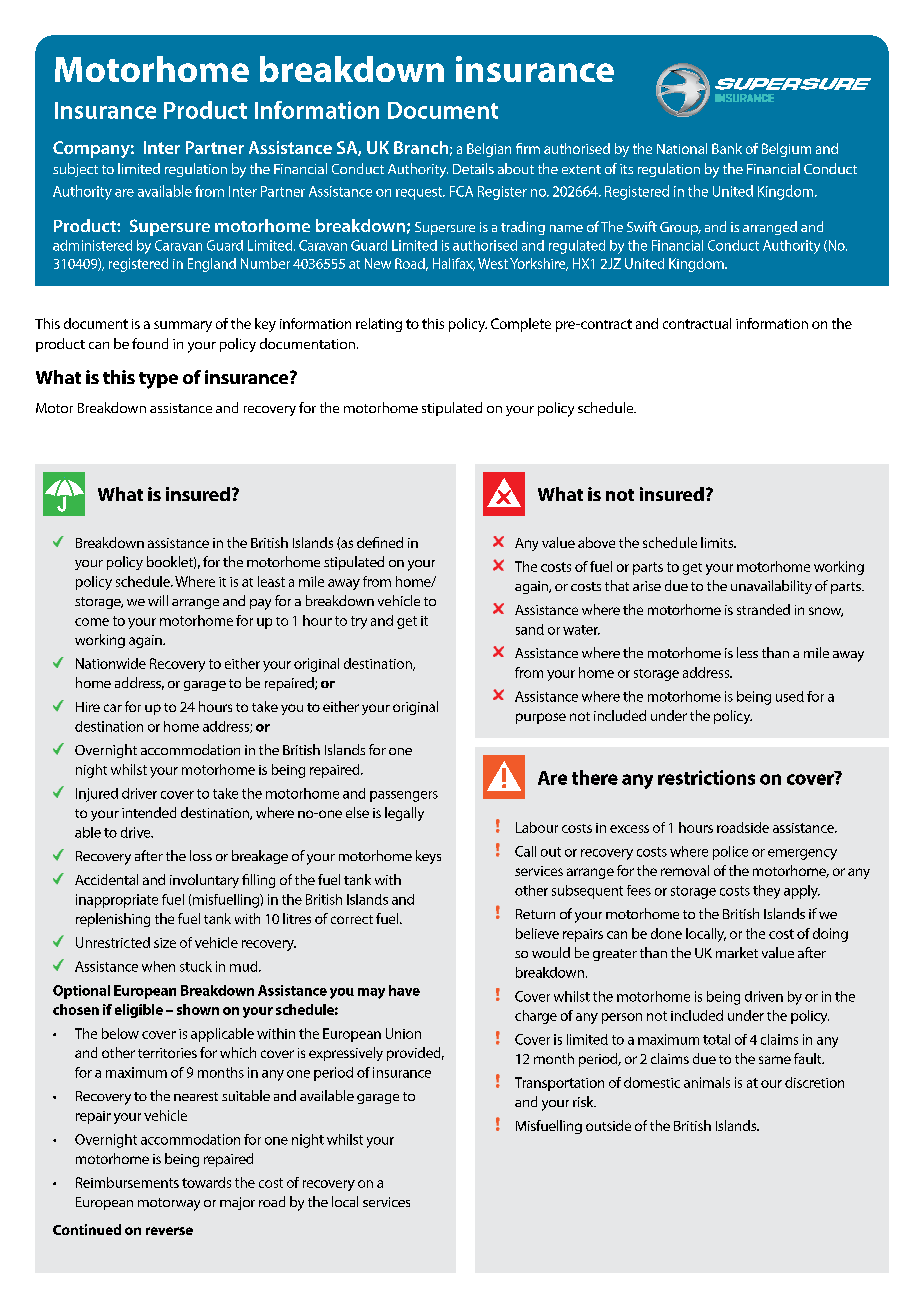 The width and height of the screenshot is (924, 1308). What do you see at coordinates (127, 1182) in the screenshot?
I see `Reimbursements` at bounding box center [127, 1182].
